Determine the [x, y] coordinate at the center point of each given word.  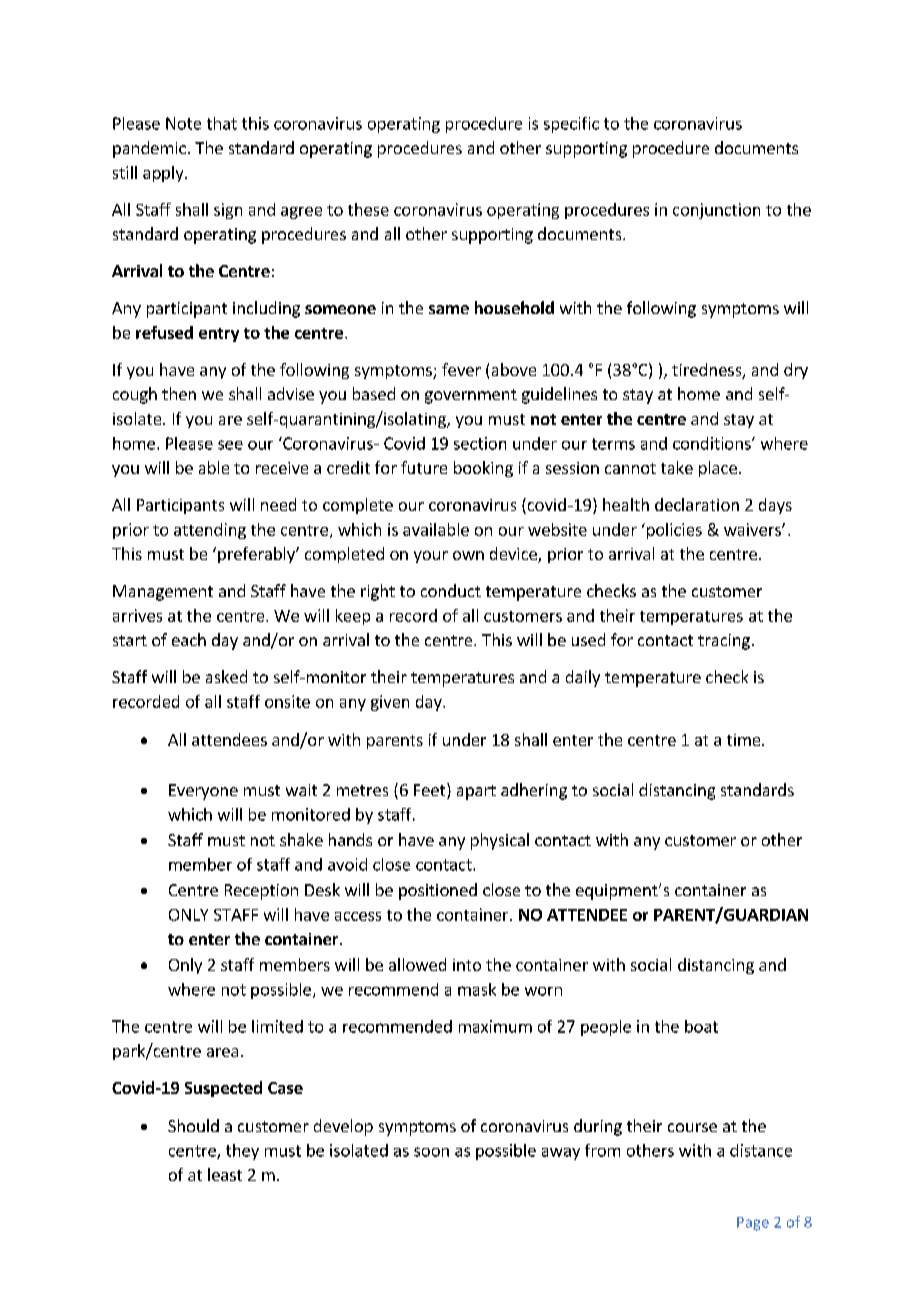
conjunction [716, 211]
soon [431, 1152]
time [745, 740]
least [225, 1174]
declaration [697, 504]
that [222, 123]
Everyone [203, 792]
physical [500, 841]
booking [483, 469]
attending [210, 531]
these [368, 209]
